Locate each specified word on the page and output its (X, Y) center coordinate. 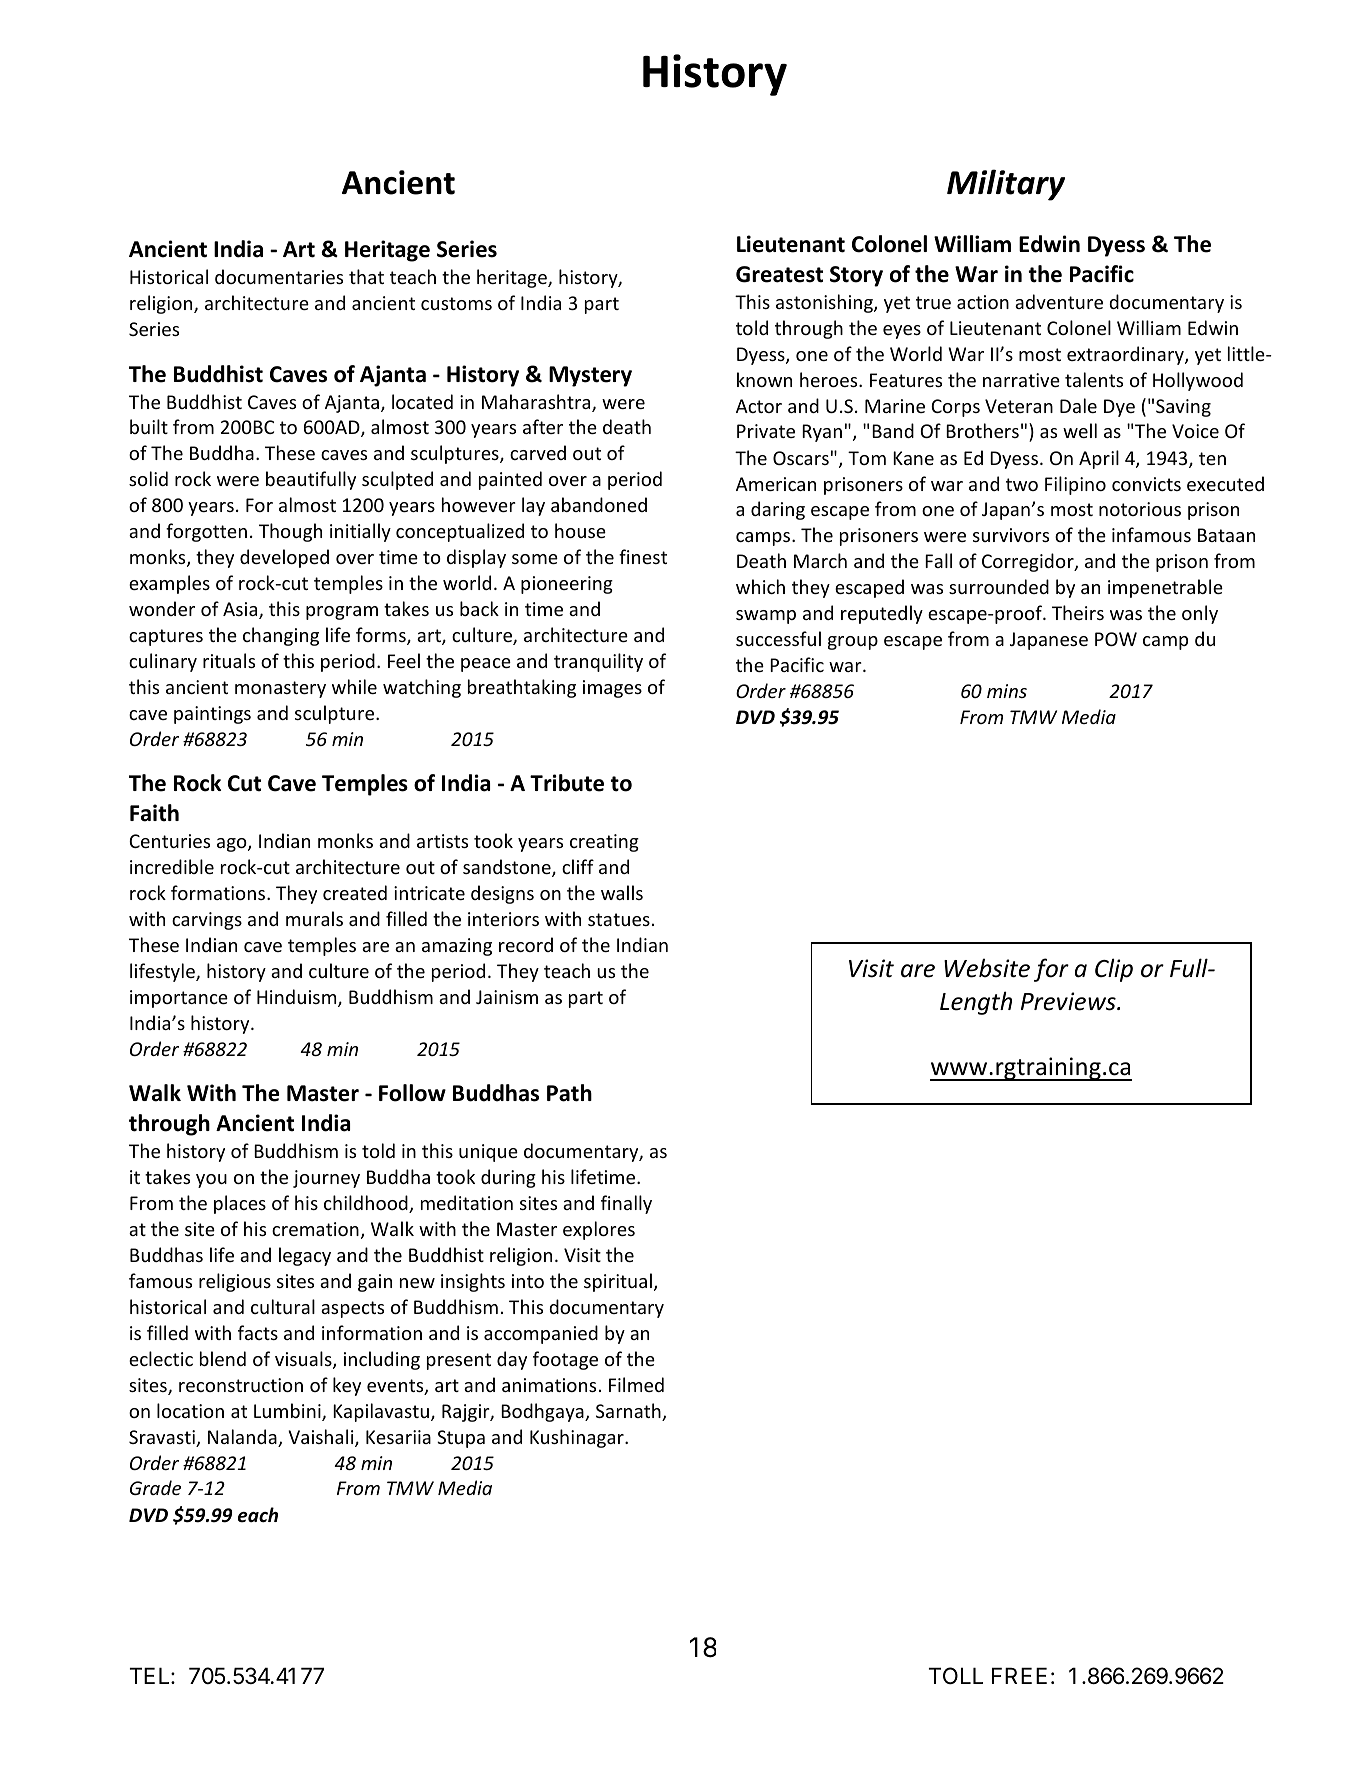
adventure (1059, 301)
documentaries (279, 276)
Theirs (1078, 612)
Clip (1114, 970)
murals (314, 918)
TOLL (956, 1676)
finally (626, 1204)
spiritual (618, 1282)
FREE (1019, 1675)
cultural (283, 1306)
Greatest (779, 274)
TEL (151, 1675)
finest (643, 556)
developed (284, 558)
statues (619, 919)
